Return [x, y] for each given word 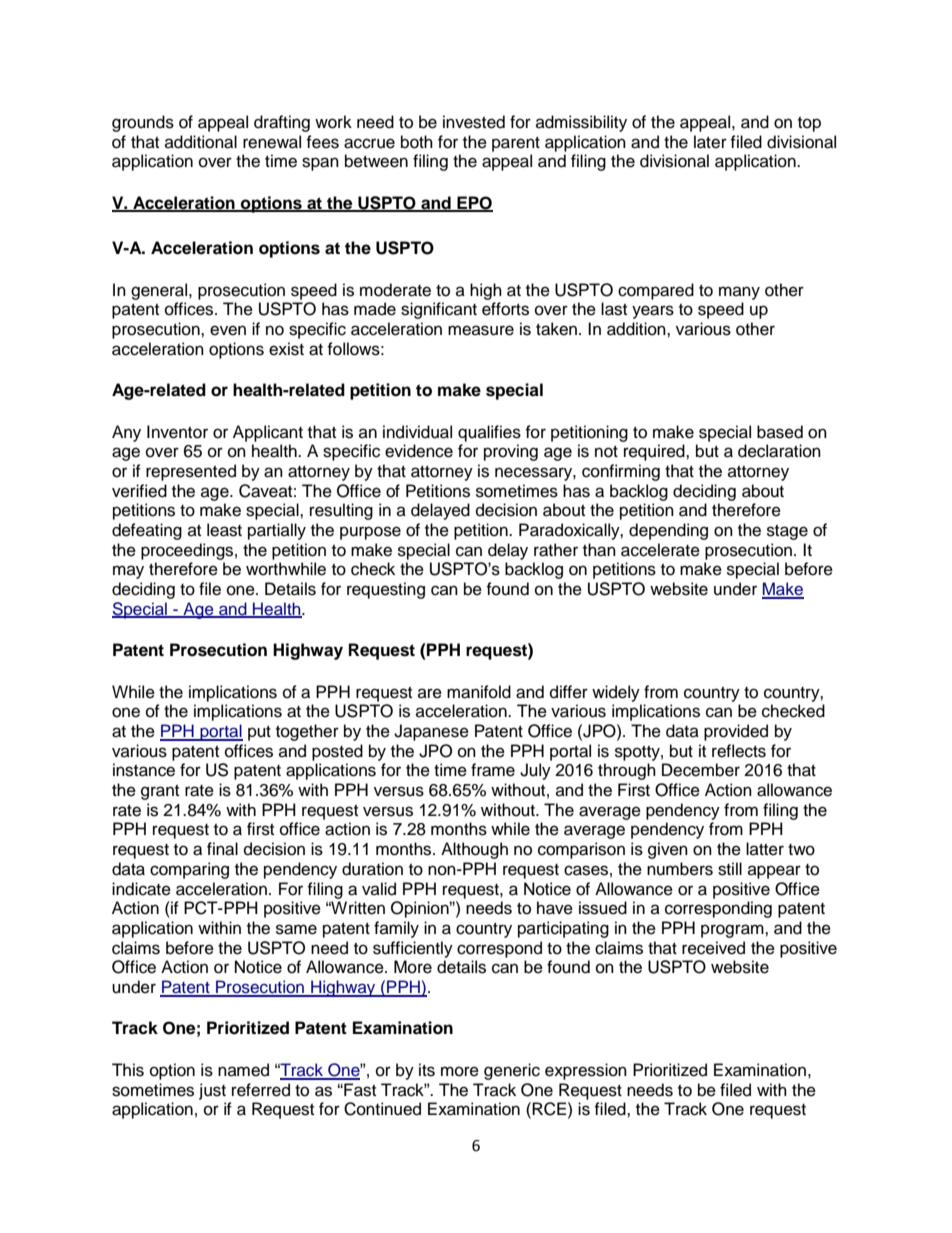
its [427, 1070]
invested [474, 122]
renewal [272, 142]
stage [787, 532]
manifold [479, 692]
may [128, 572]
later [710, 142]
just [212, 1091]
